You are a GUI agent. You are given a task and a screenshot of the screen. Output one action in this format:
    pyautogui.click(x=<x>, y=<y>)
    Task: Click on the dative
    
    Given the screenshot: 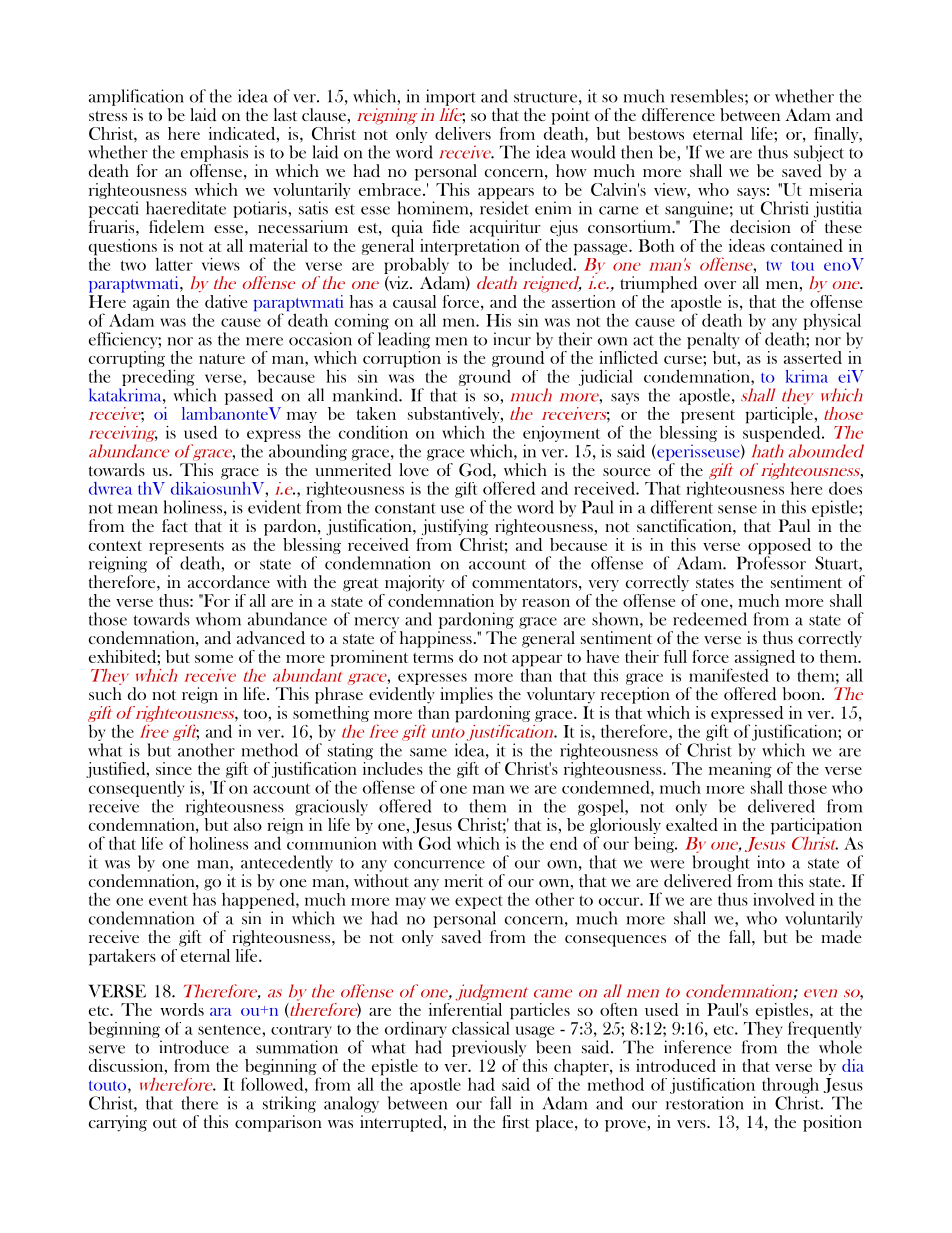 What is the action you would take?
    pyautogui.click(x=226, y=301)
